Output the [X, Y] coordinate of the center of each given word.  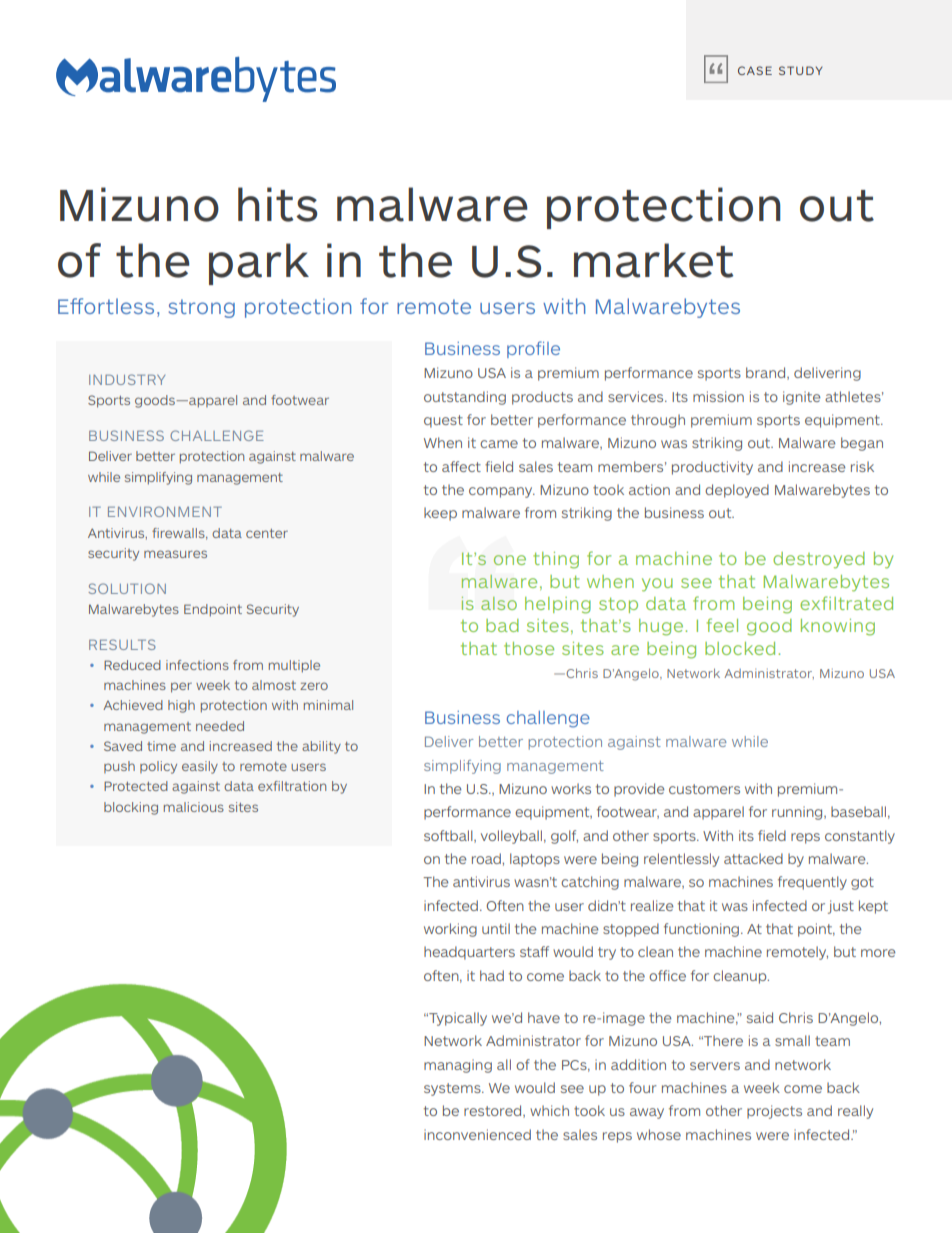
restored [494, 1111]
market [654, 260]
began [862, 444]
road [487, 858]
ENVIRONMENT [165, 511]
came [499, 444]
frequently [812, 883]
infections [197, 665]
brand [767, 373]
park [259, 264]
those [529, 648]
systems [453, 1089]
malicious [194, 807]
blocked [740, 648]
